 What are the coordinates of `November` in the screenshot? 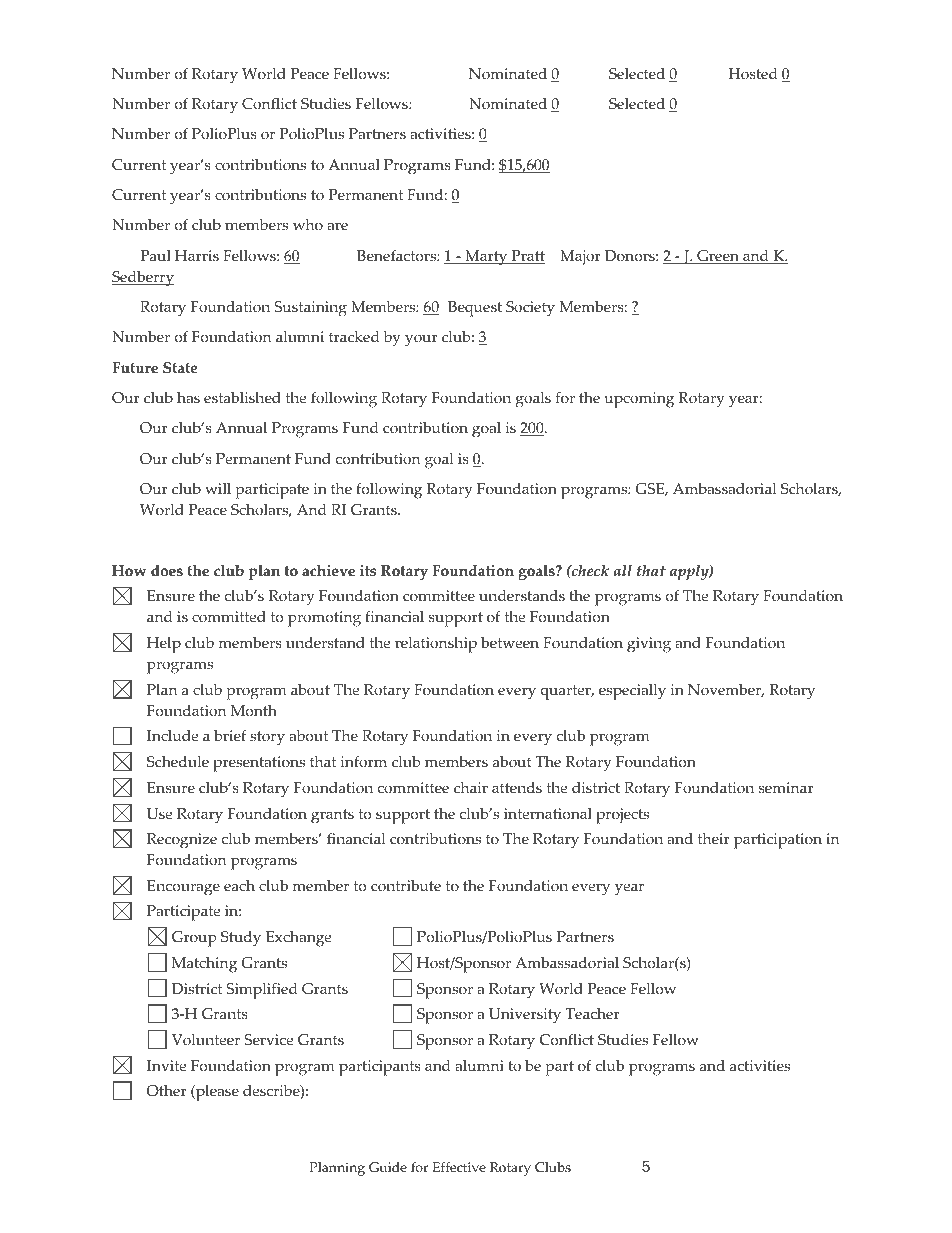 It's located at (726, 691).
